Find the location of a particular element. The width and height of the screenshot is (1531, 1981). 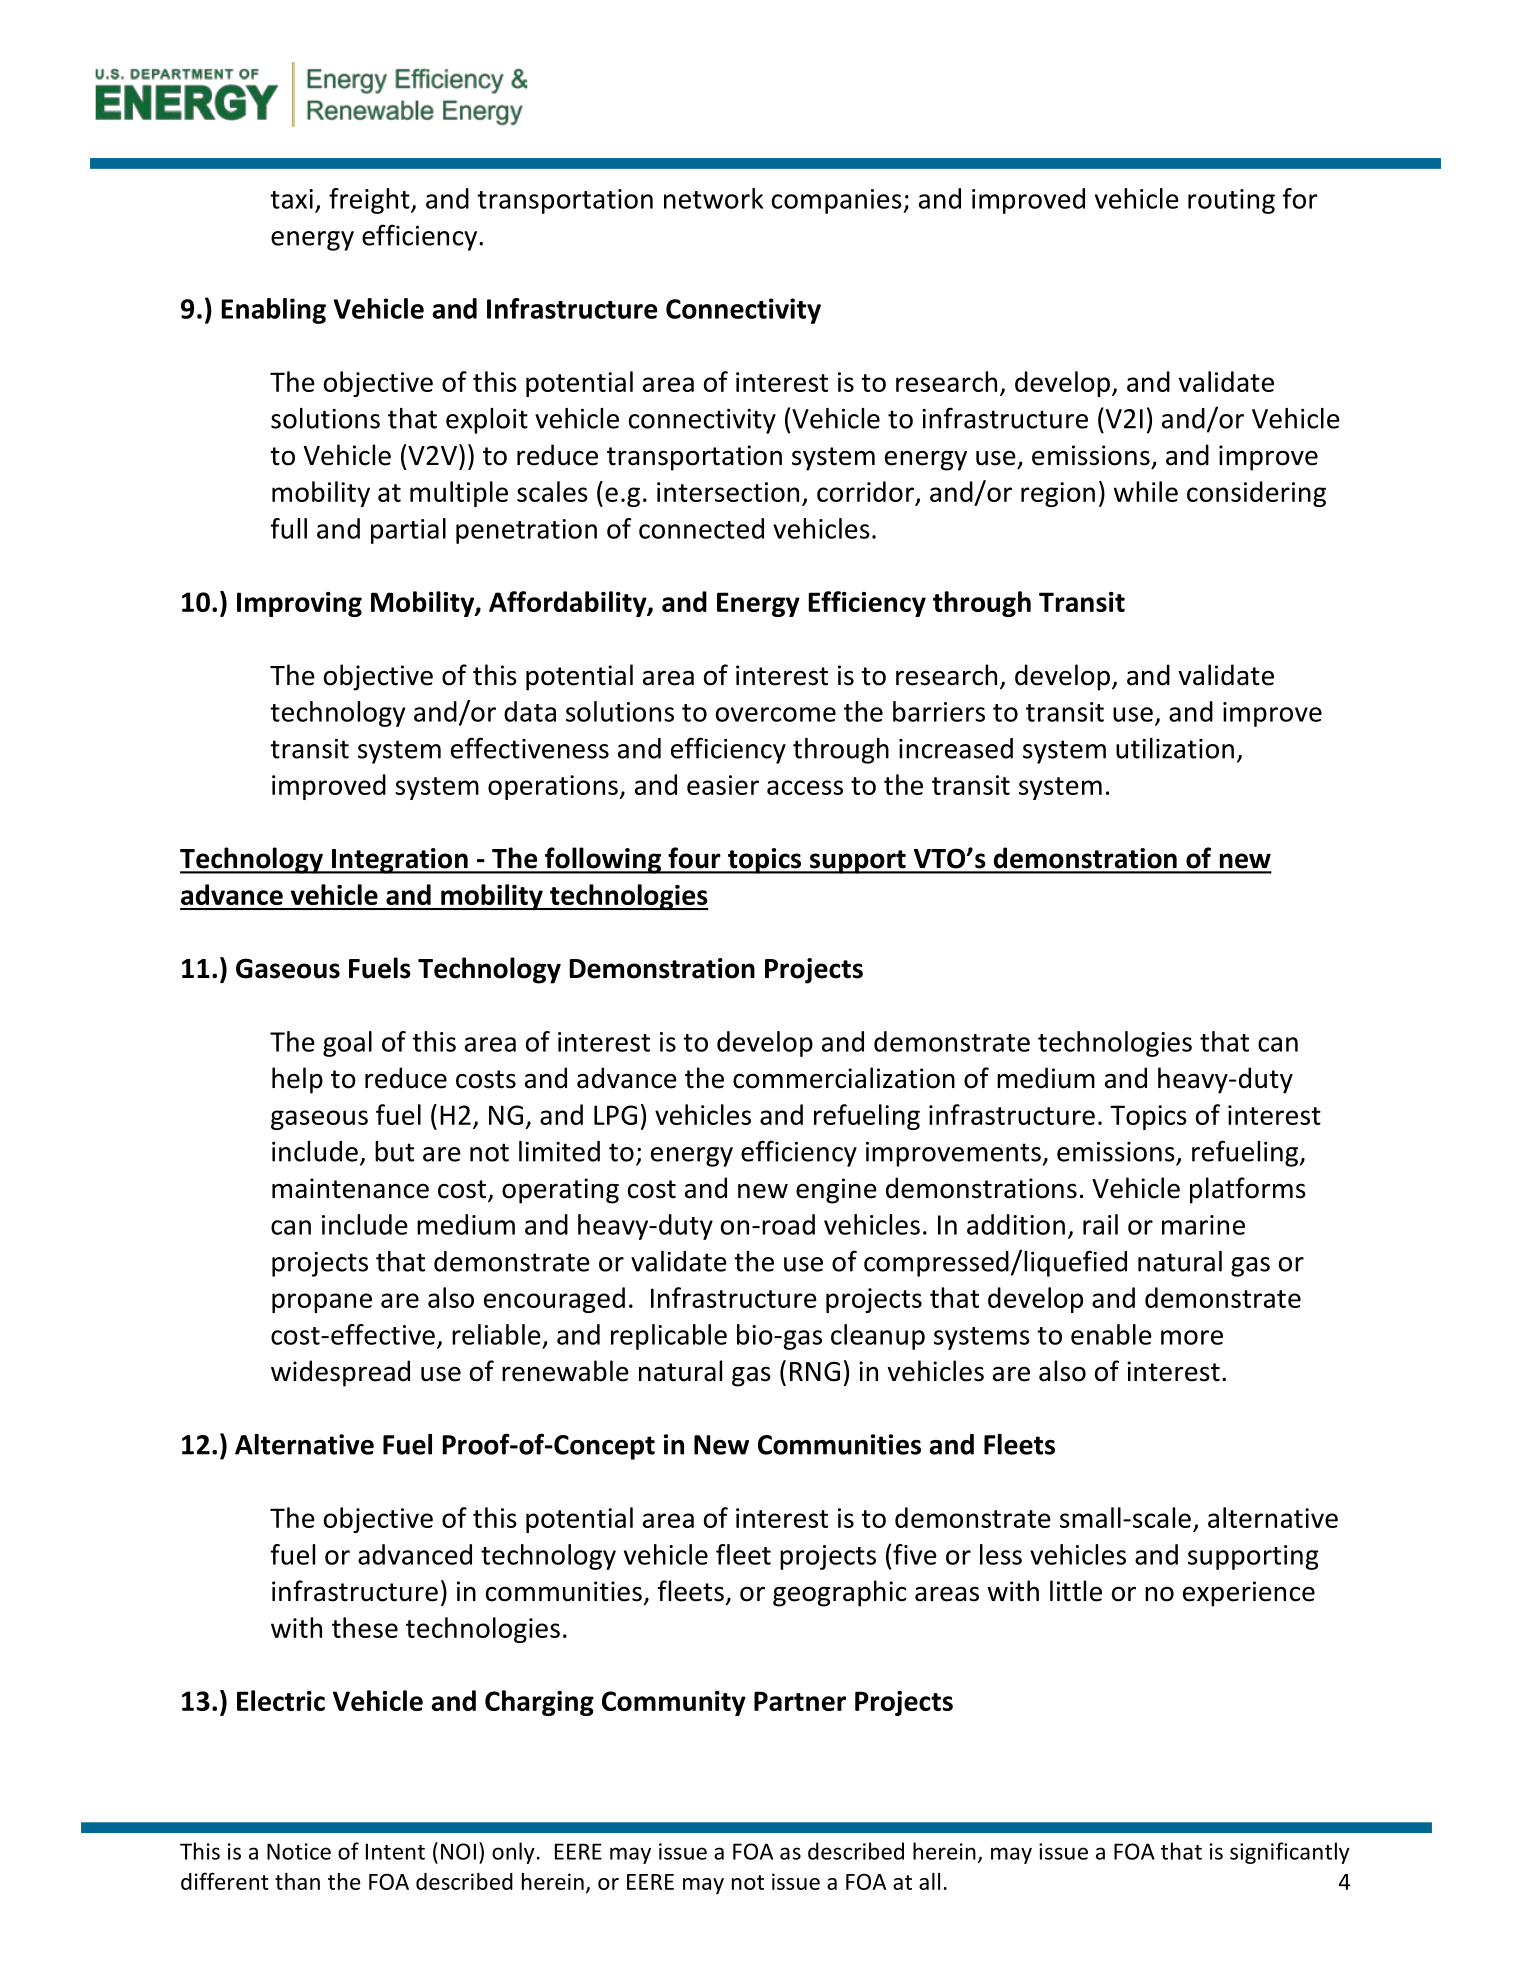

overcome is located at coordinates (776, 714).
